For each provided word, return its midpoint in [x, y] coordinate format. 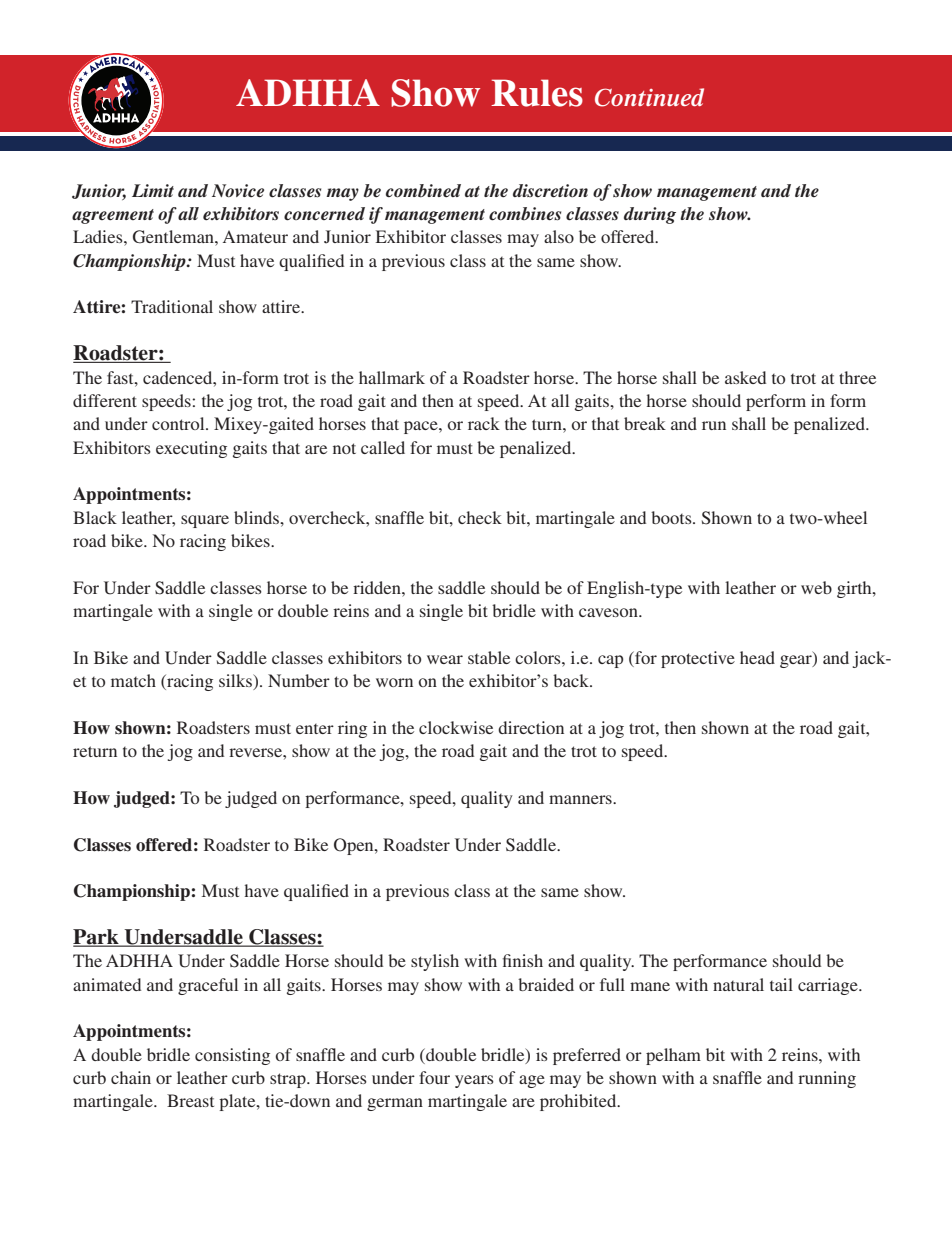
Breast [190, 1100]
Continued [649, 97]
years [474, 1081]
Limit [153, 190]
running [827, 1079]
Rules [537, 93]
